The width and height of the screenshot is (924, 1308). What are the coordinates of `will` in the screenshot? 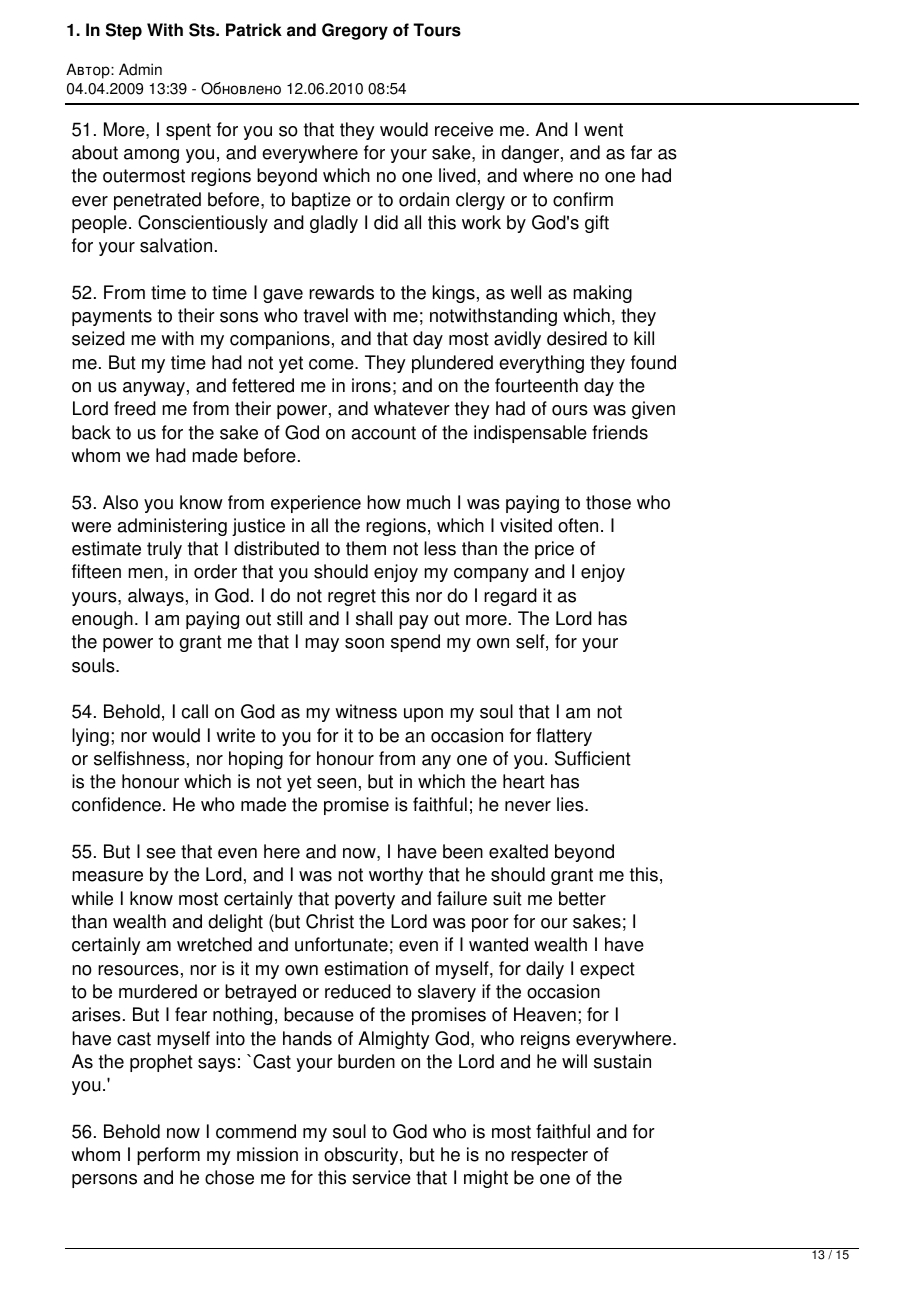 It's located at (574, 1061).
